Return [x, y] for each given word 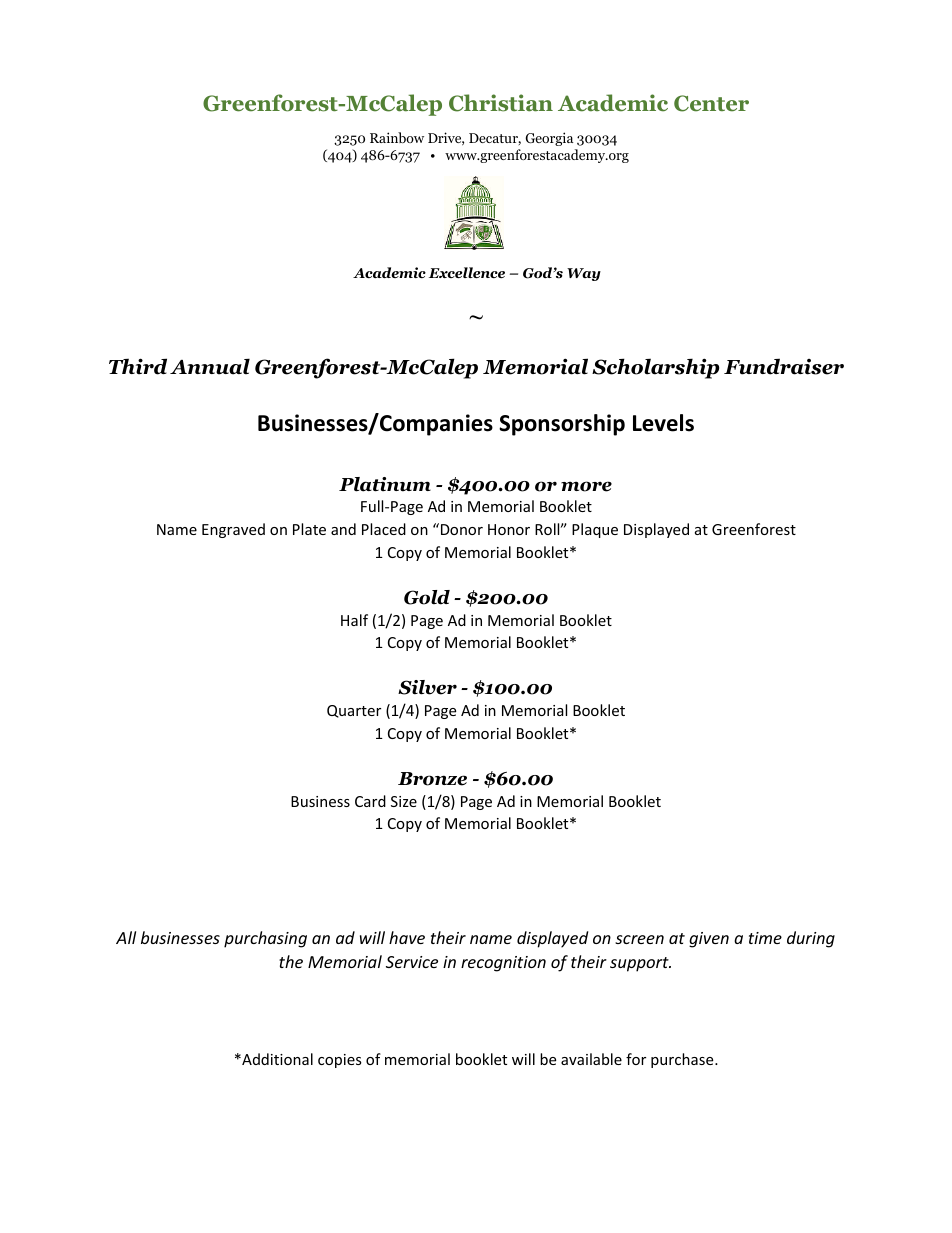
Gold [427, 597]
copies [340, 1061]
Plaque [595, 530]
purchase [683, 1060]
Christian [501, 103]
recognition [503, 964]
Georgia [549, 139]
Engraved [233, 530]
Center [711, 103]
